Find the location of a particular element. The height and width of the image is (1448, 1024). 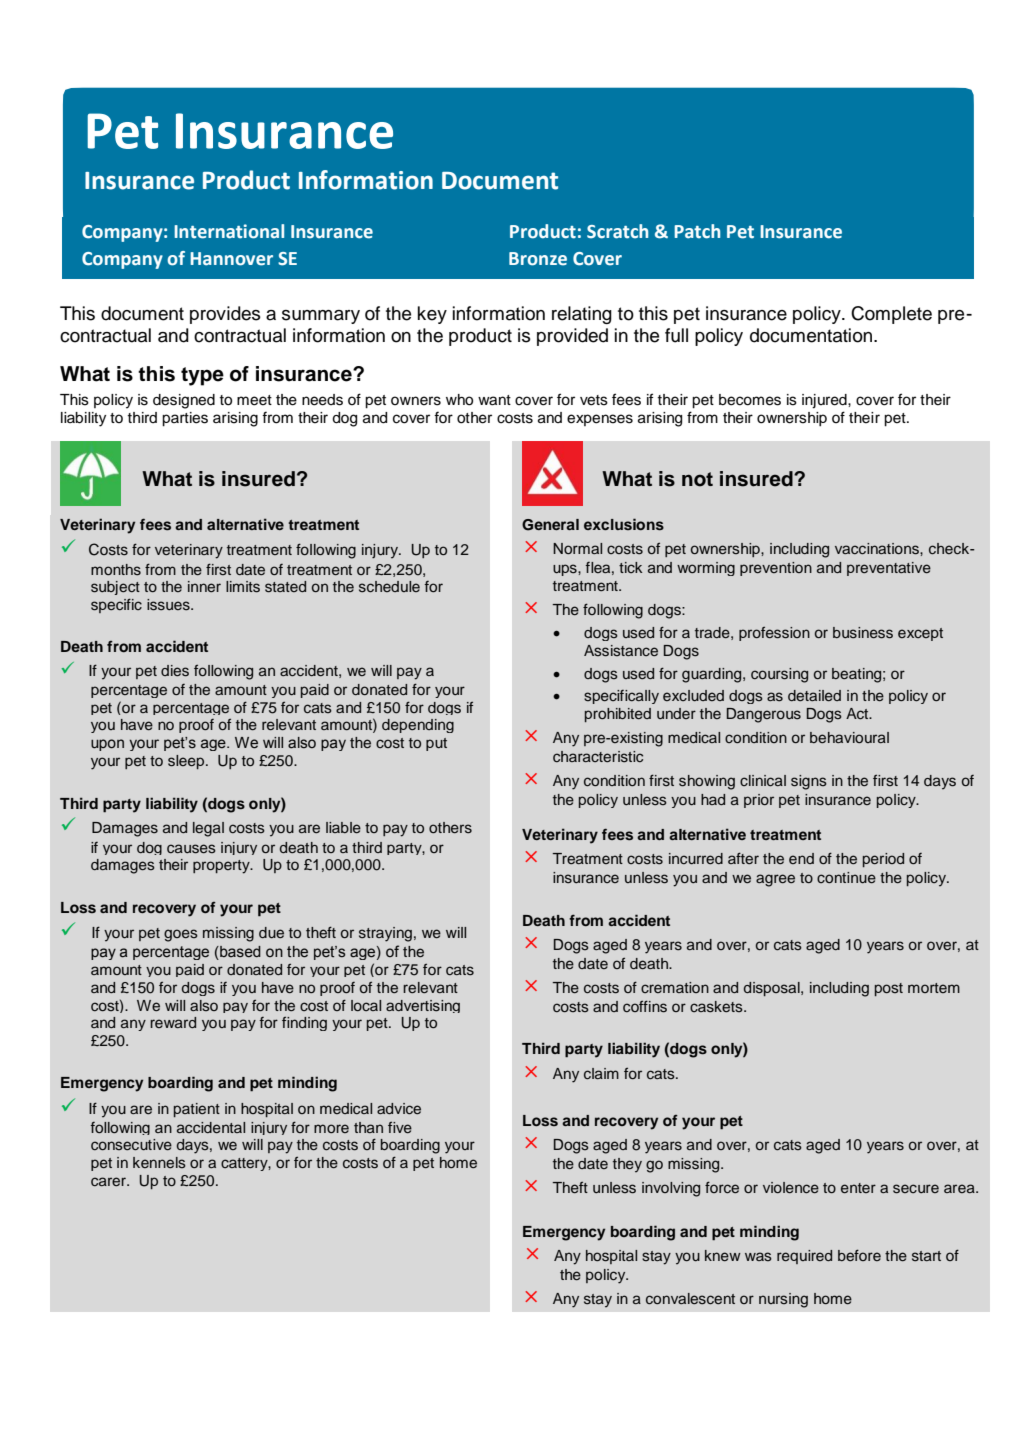

Bronze is located at coordinates (538, 259).
